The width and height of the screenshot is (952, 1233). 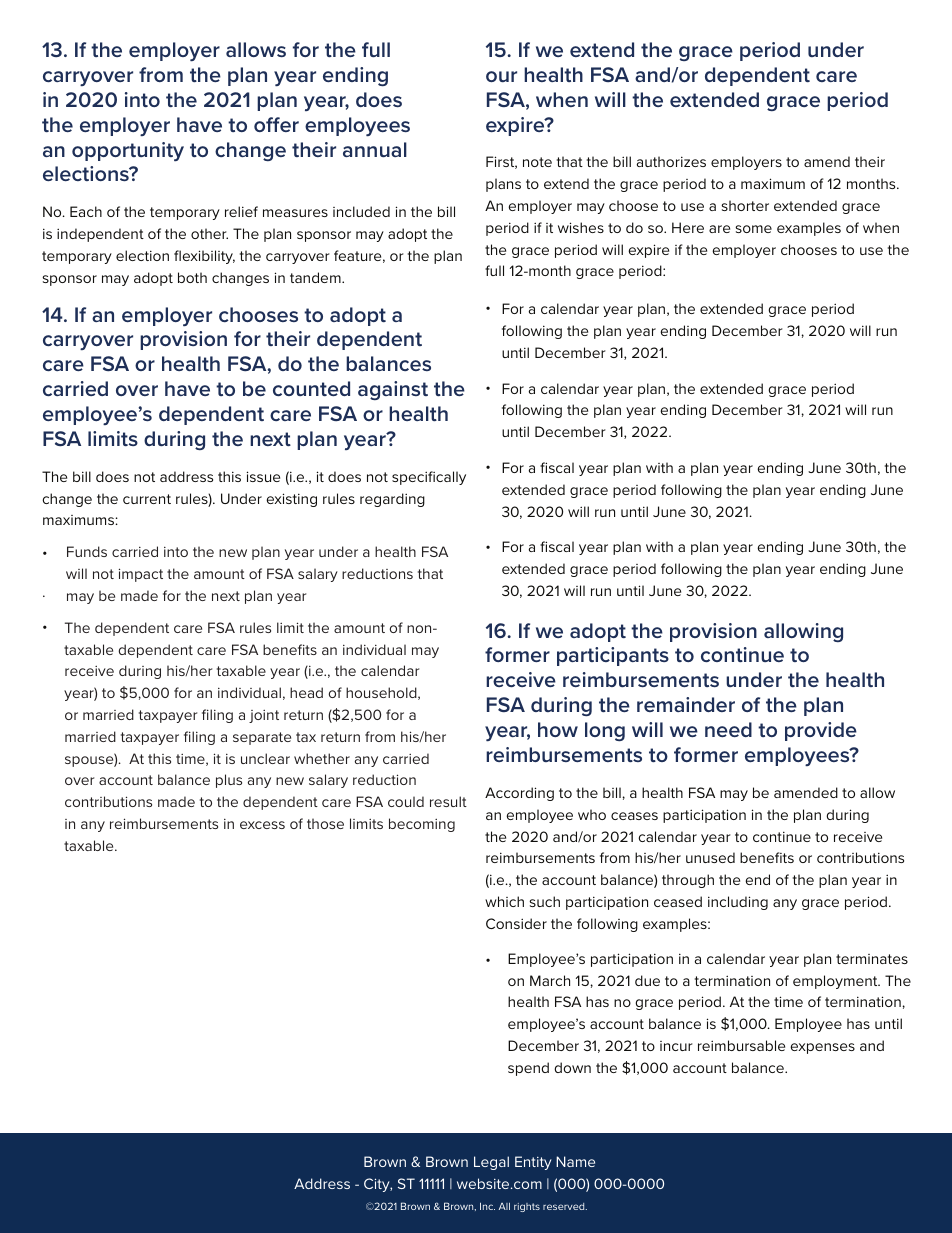 What do you see at coordinates (527, 1207) in the screenshot?
I see `rights` at bounding box center [527, 1207].
